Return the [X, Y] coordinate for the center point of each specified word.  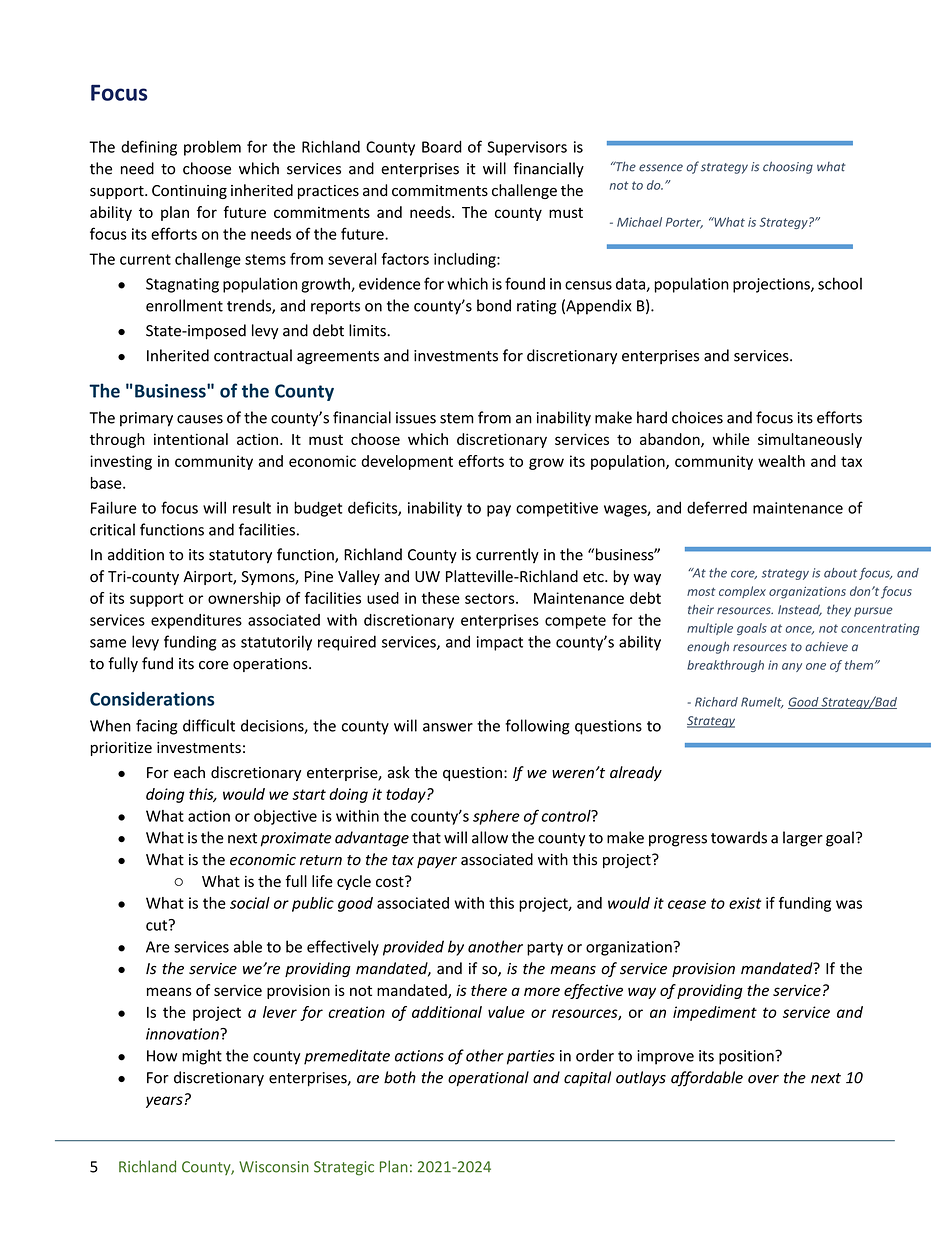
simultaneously [810, 440]
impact [500, 643]
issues [416, 418]
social [250, 903]
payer [437, 862]
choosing [788, 167]
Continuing [189, 192]
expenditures [196, 621]
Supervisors [527, 148]
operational [488, 1079]
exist [745, 903]
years [164, 1102]
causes [200, 419]
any [792, 667]
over [763, 1079]
